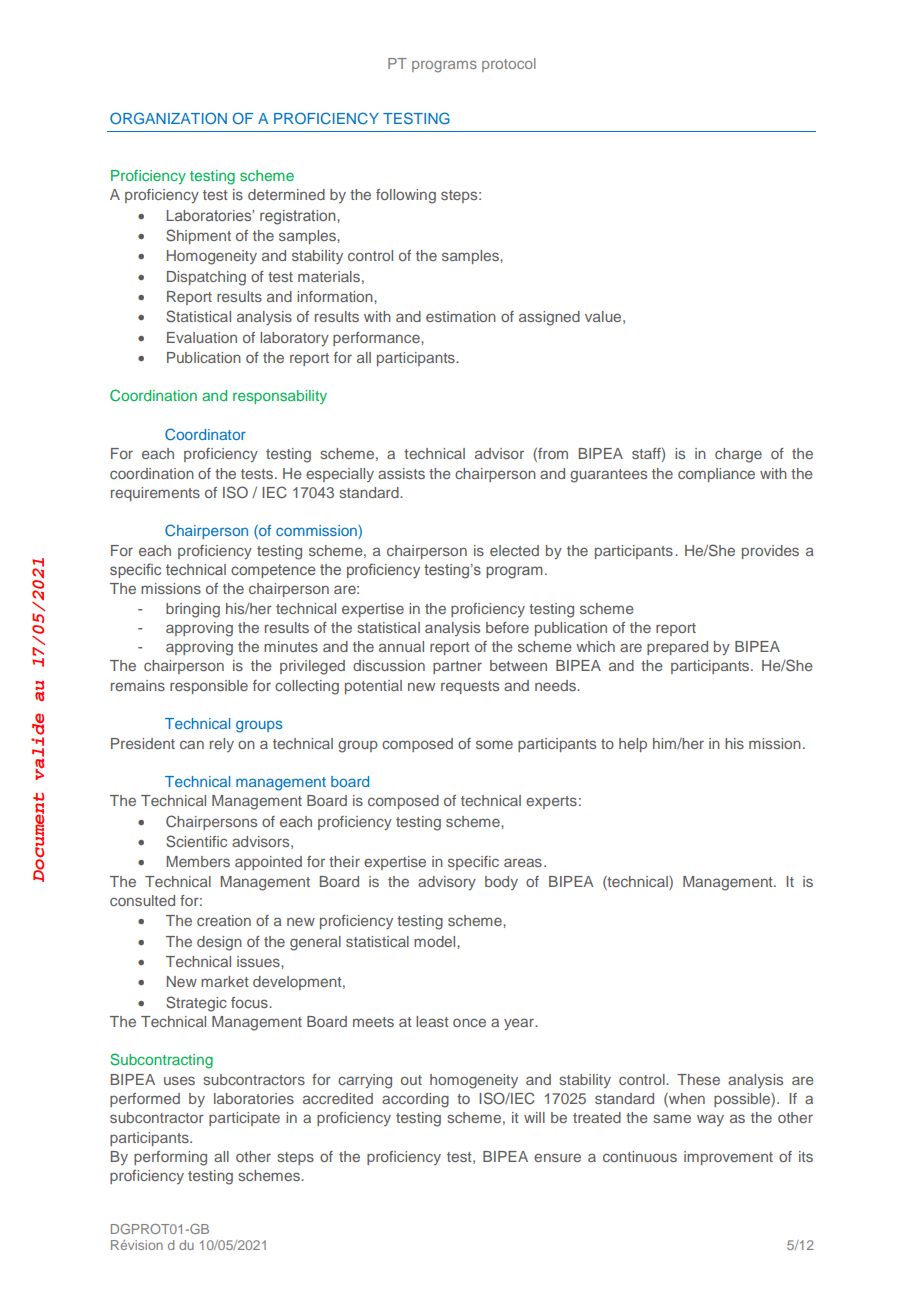  What do you see at coordinates (549, 318) in the screenshot?
I see `assigned` at bounding box center [549, 318].
